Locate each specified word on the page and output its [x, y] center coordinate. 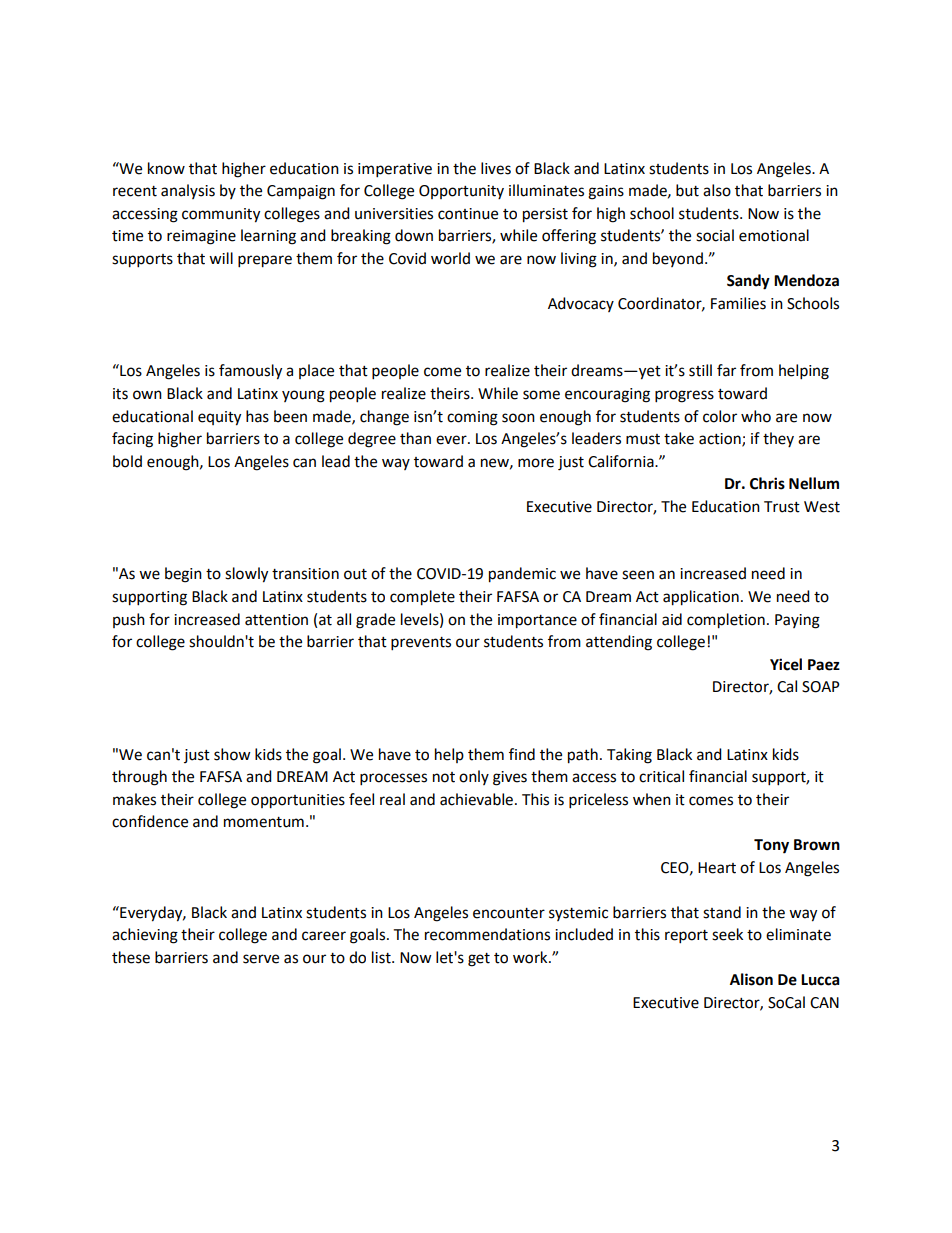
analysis [188, 191]
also [717, 190]
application [701, 598]
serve [261, 959]
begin [183, 575]
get [479, 960]
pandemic [522, 575]
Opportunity [461, 192]
